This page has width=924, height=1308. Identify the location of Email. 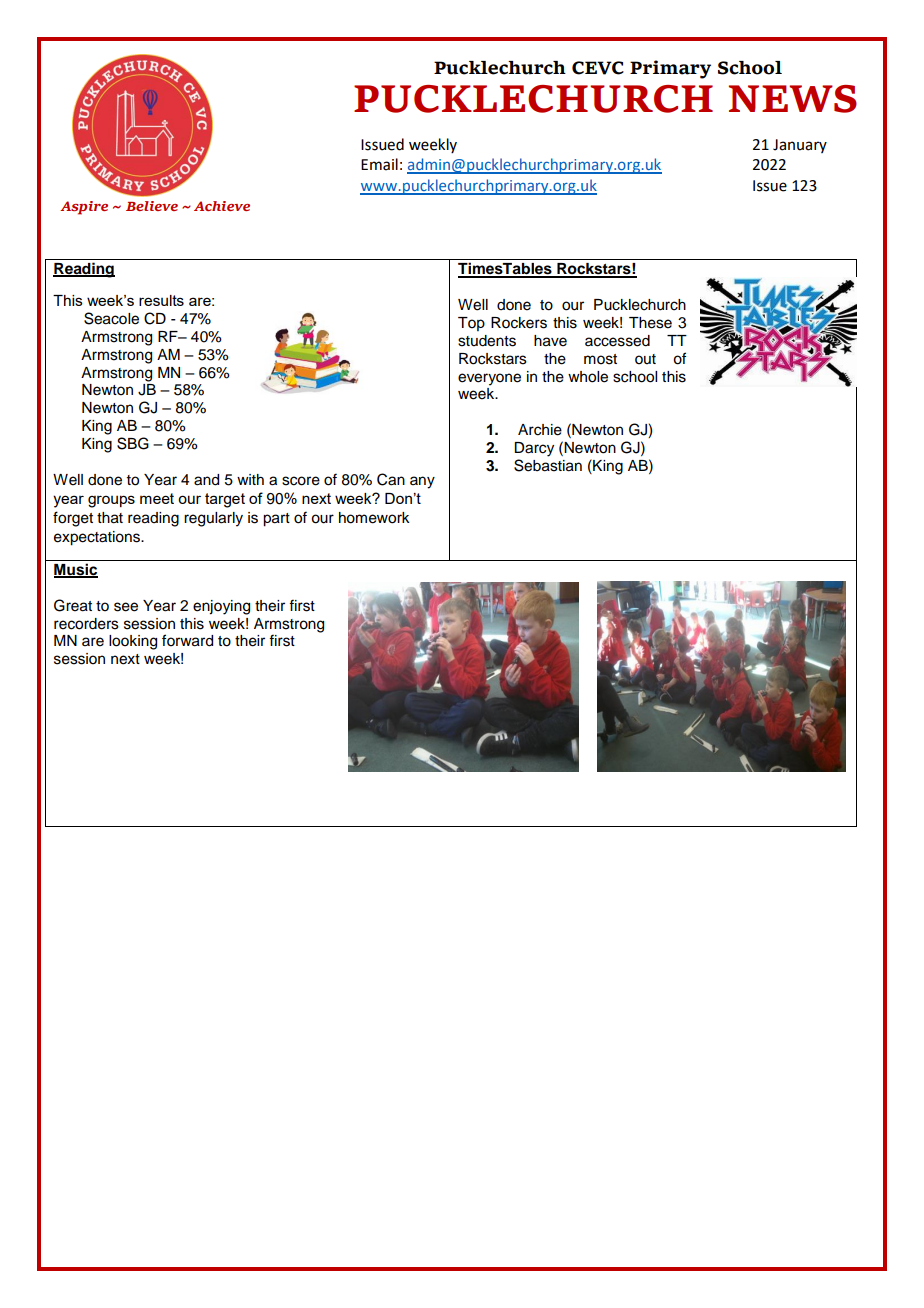
(379, 164).
